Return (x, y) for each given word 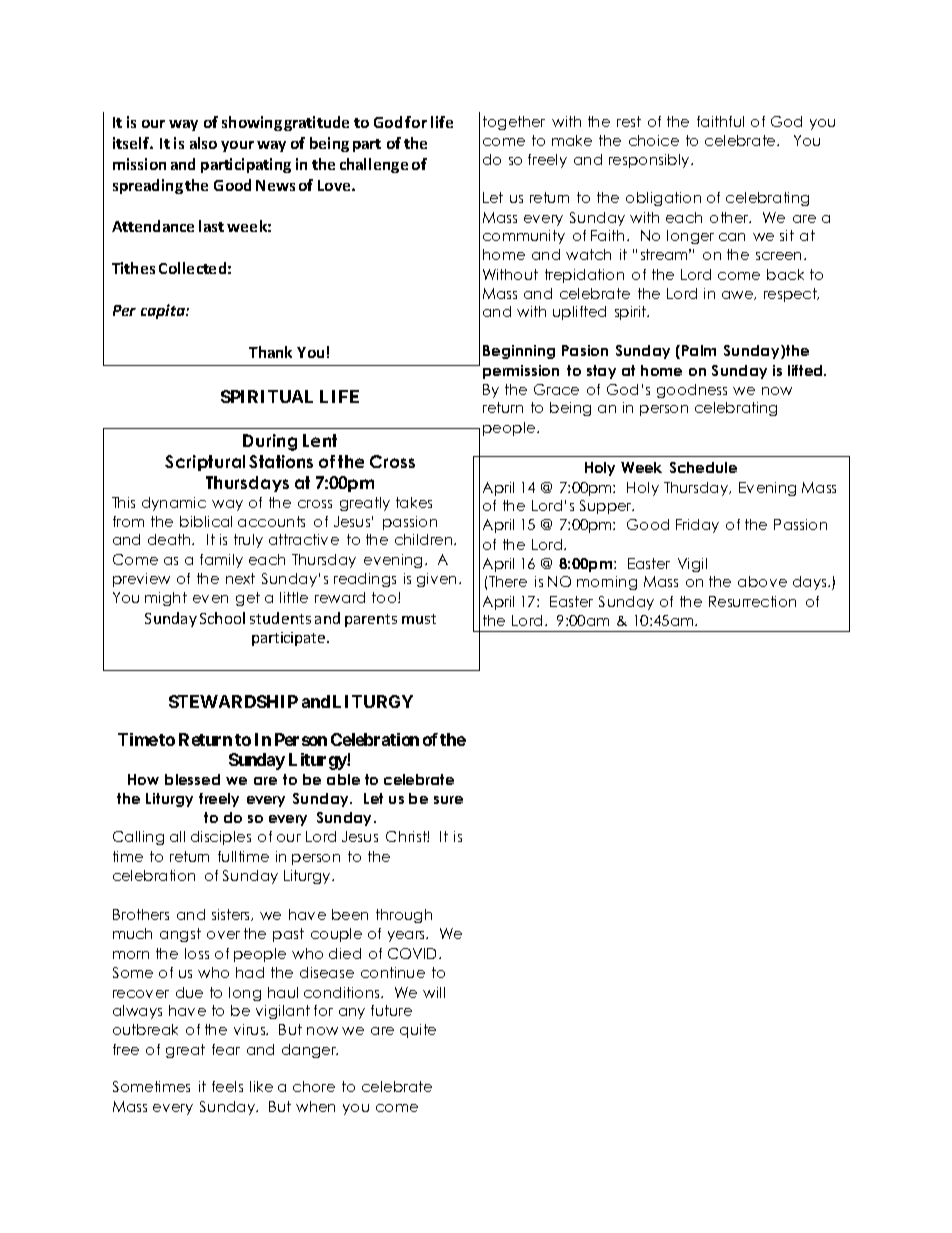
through (404, 916)
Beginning (519, 352)
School (222, 618)
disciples (221, 838)
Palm (699, 350)
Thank (270, 352)
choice (654, 140)
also (203, 143)
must (419, 619)
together (514, 123)
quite (418, 1031)
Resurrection (752, 601)
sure (448, 800)
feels (227, 1086)
